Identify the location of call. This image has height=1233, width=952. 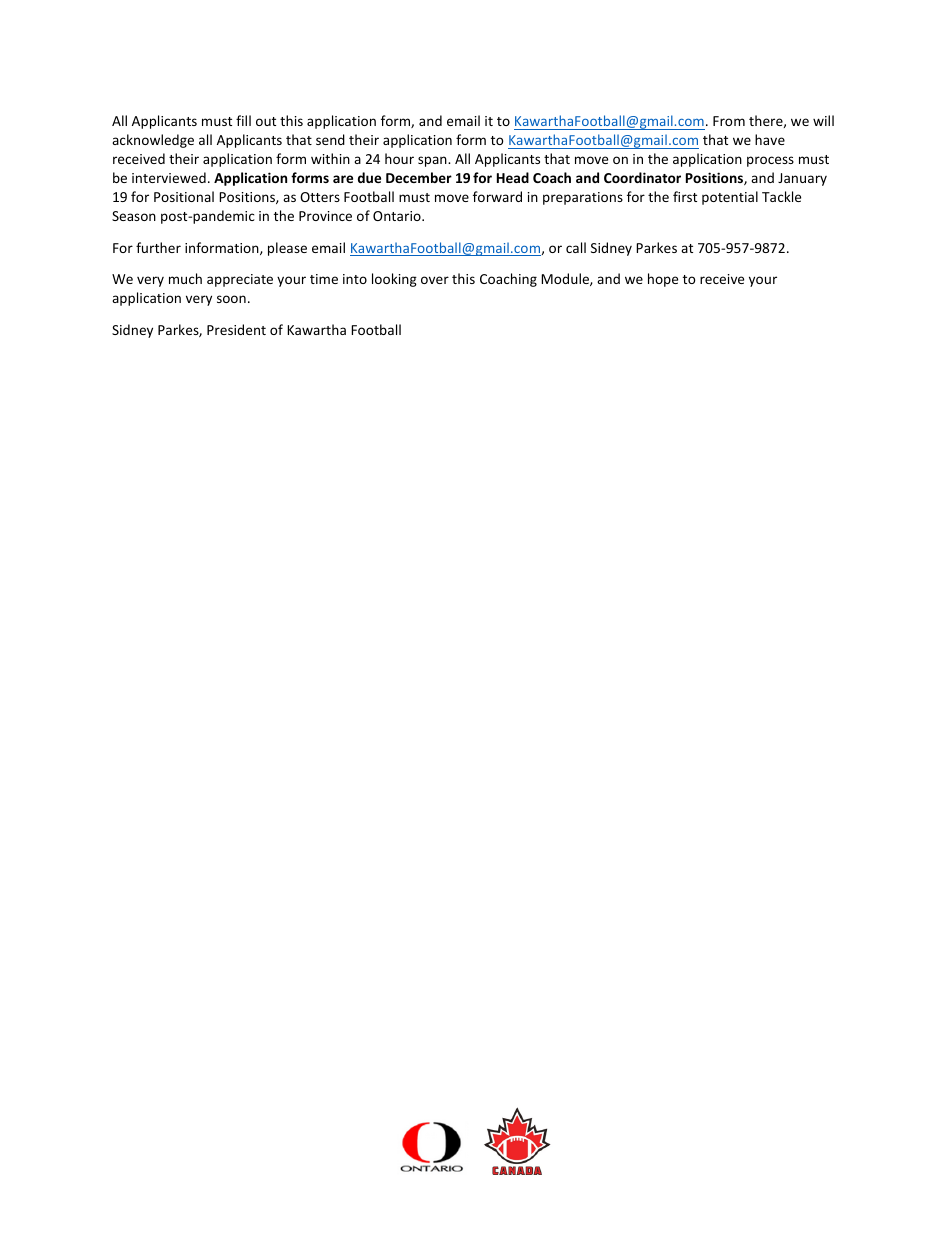
(576, 247).
